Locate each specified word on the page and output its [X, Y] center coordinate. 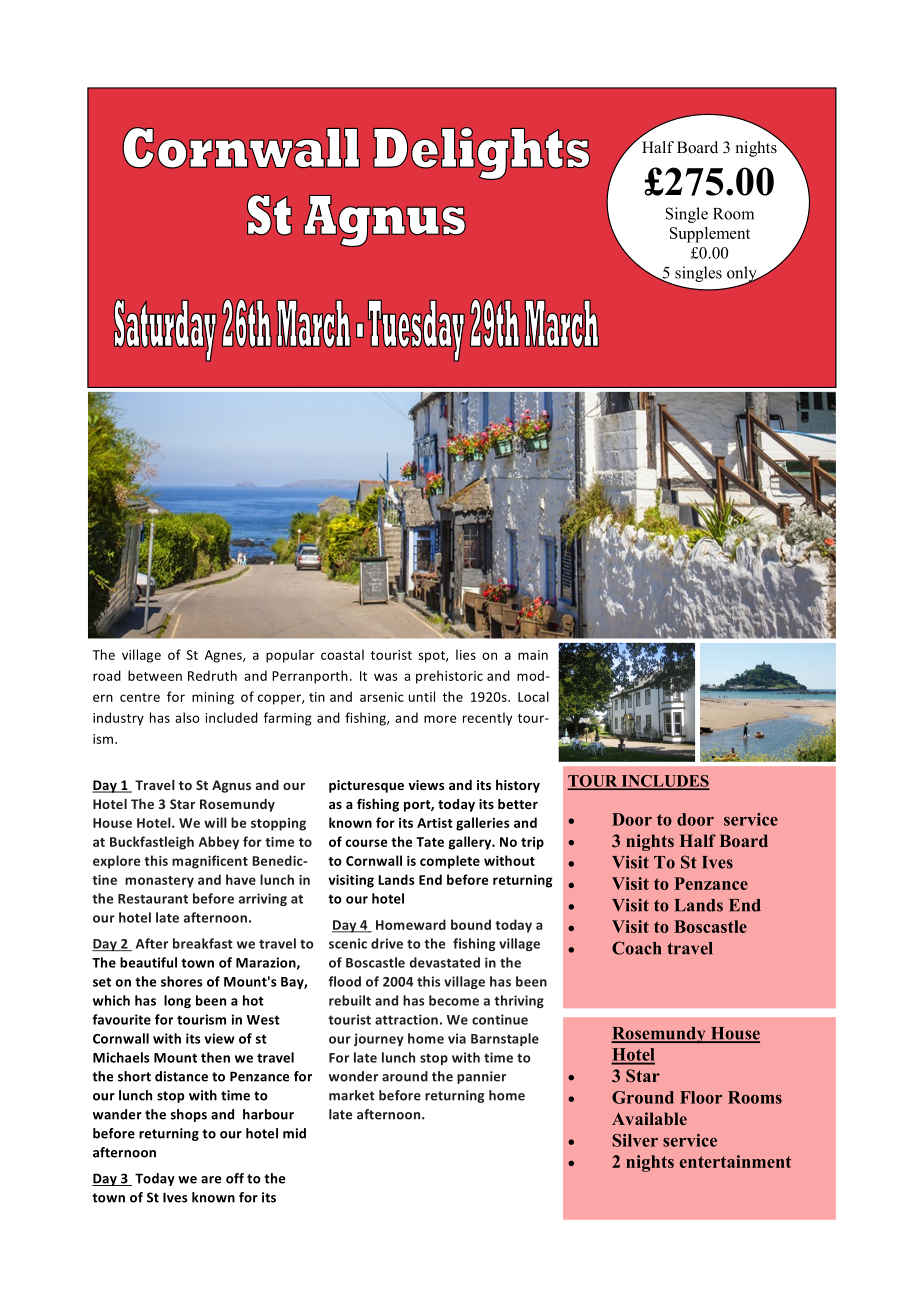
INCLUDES [664, 782]
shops [189, 1115]
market [352, 1095]
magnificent [210, 862]
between [155, 675]
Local [533, 696]
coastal [342, 654]
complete [450, 862]
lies [466, 654]
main [533, 655]
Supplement [710, 235]
